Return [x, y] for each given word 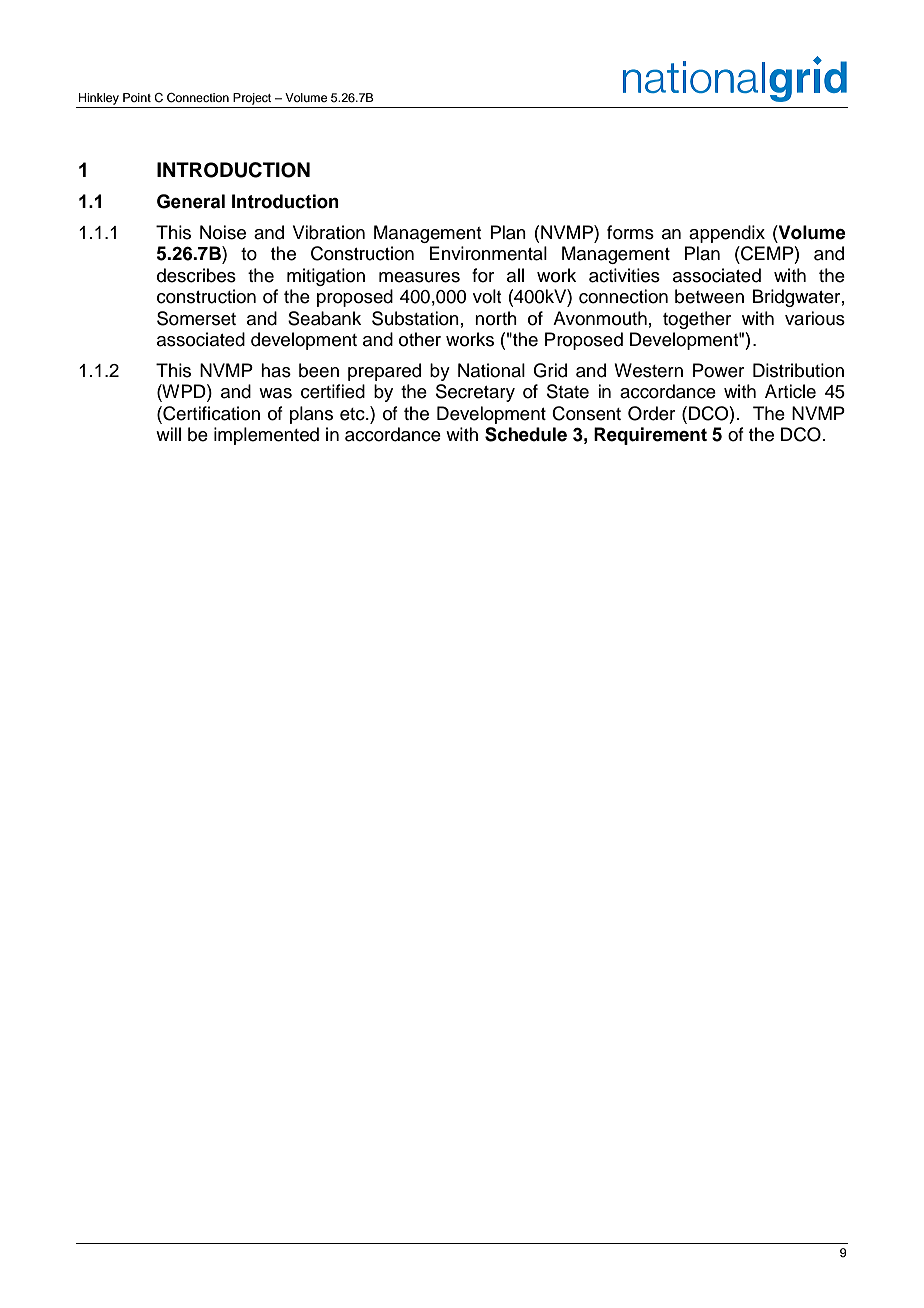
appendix [727, 234]
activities [624, 275]
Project [252, 99]
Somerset [196, 318]
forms [630, 232]
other [420, 339]
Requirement [650, 436]
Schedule [526, 434]
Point [137, 97]
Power [718, 370]
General [191, 201]
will [168, 434]
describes [196, 275]
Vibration [329, 232]
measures [419, 277]
